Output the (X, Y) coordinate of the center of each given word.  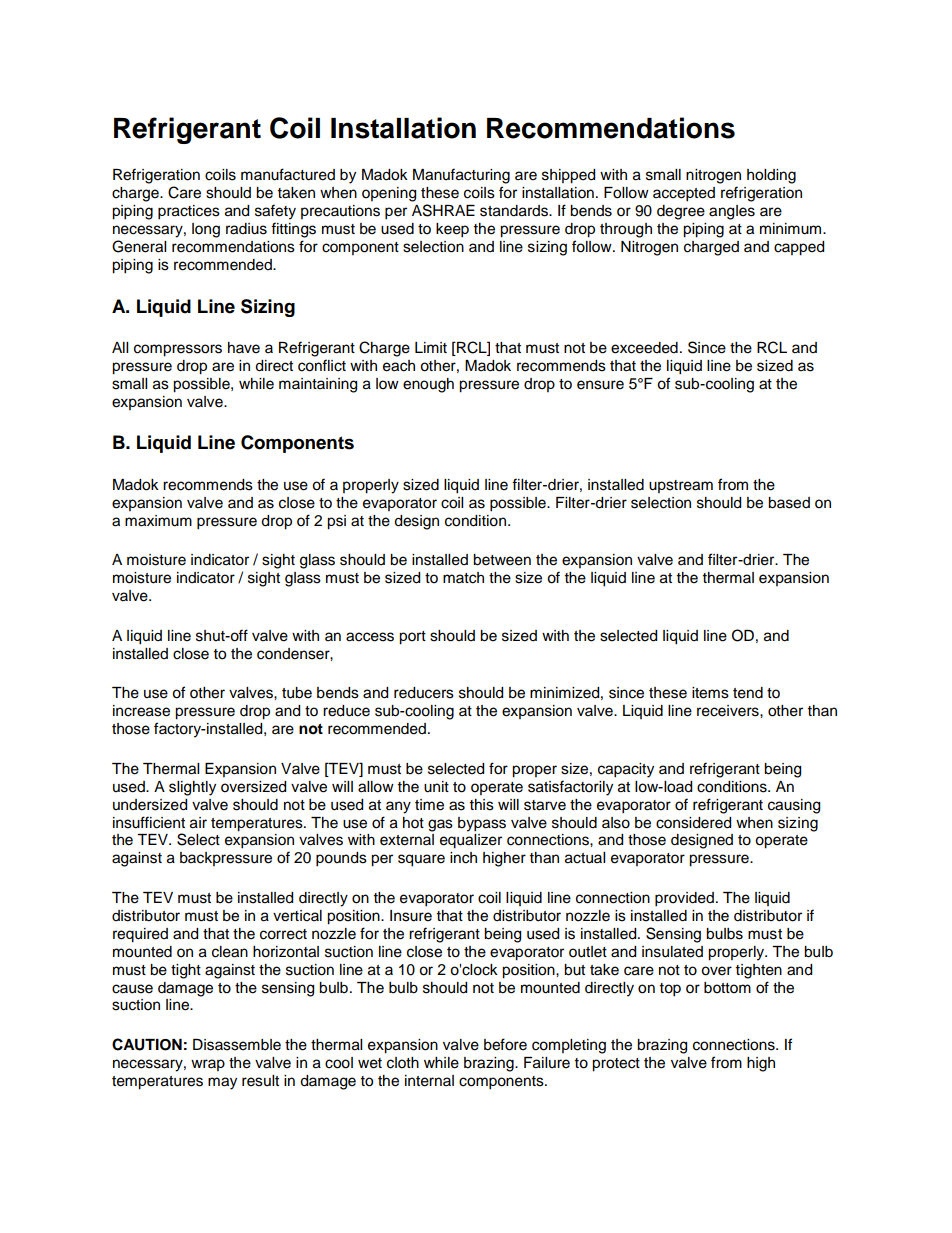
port (412, 638)
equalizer (471, 841)
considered (693, 823)
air (198, 823)
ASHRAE (443, 210)
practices (189, 212)
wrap (208, 1065)
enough (428, 385)
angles (732, 212)
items (710, 693)
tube (297, 693)
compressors (178, 350)
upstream (681, 486)
